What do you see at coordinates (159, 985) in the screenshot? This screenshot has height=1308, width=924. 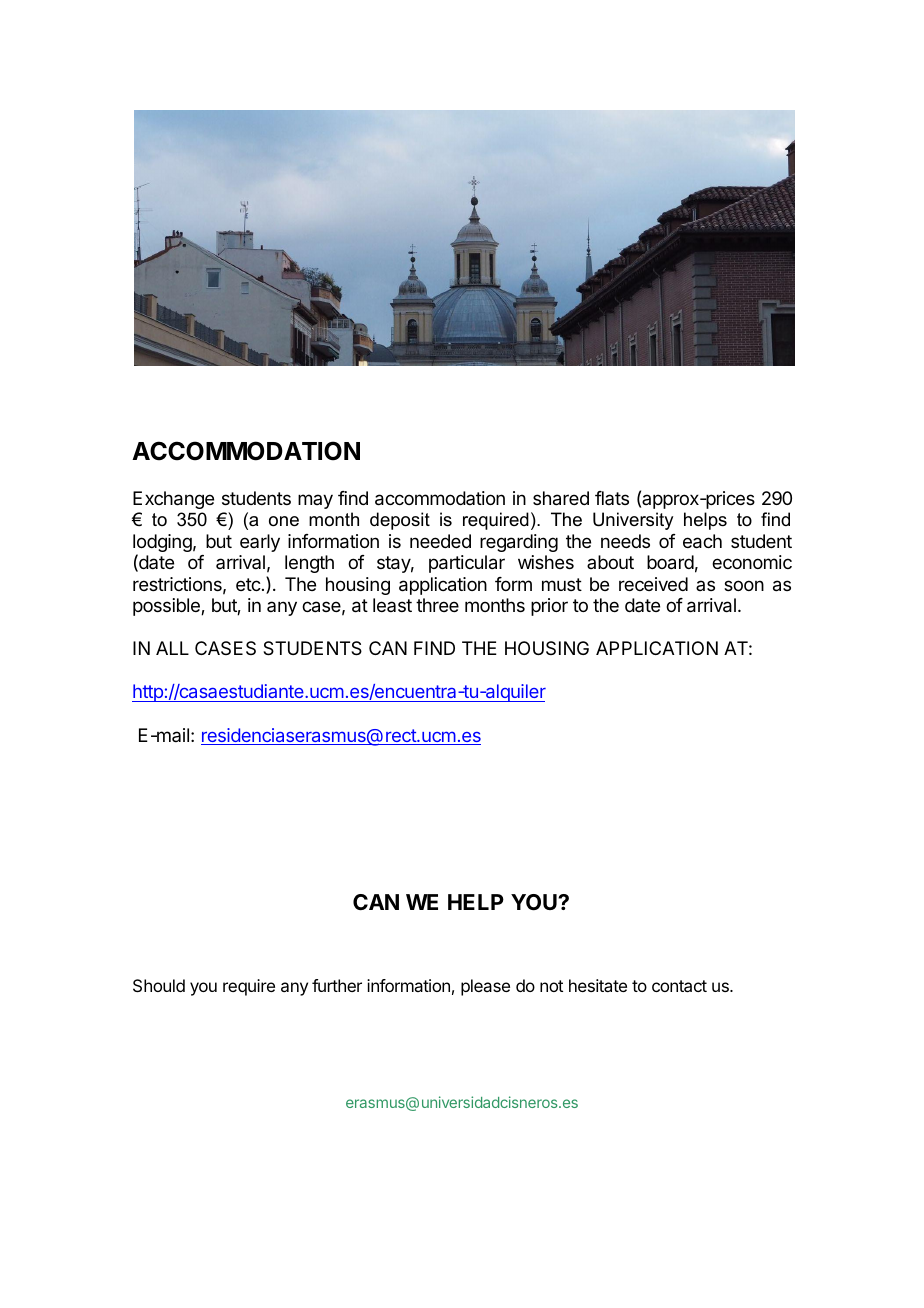 I see `Should` at bounding box center [159, 985].
